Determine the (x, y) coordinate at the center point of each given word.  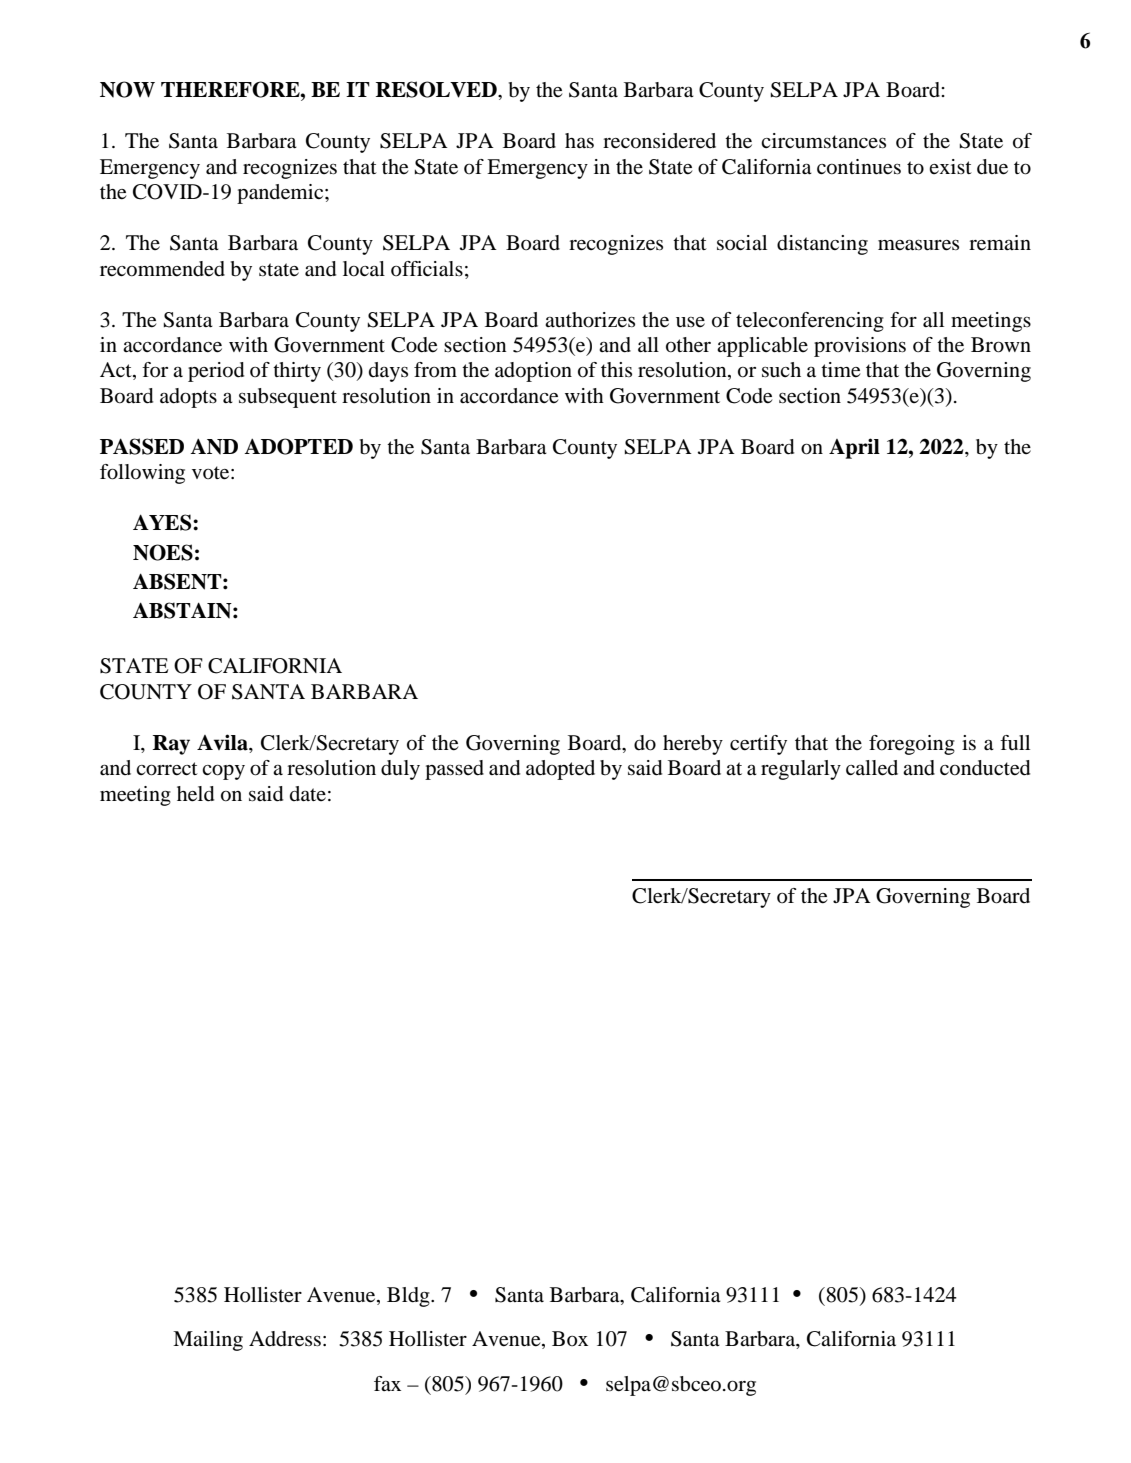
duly (400, 770)
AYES (163, 522)
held (195, 794)
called (872, 768)
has (579, 141)
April (854, 448)
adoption (533, 372)
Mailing (208, 1341)
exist (950, 166)
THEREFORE (231, 89)
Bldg (409, 1297)
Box (570, 1339)
